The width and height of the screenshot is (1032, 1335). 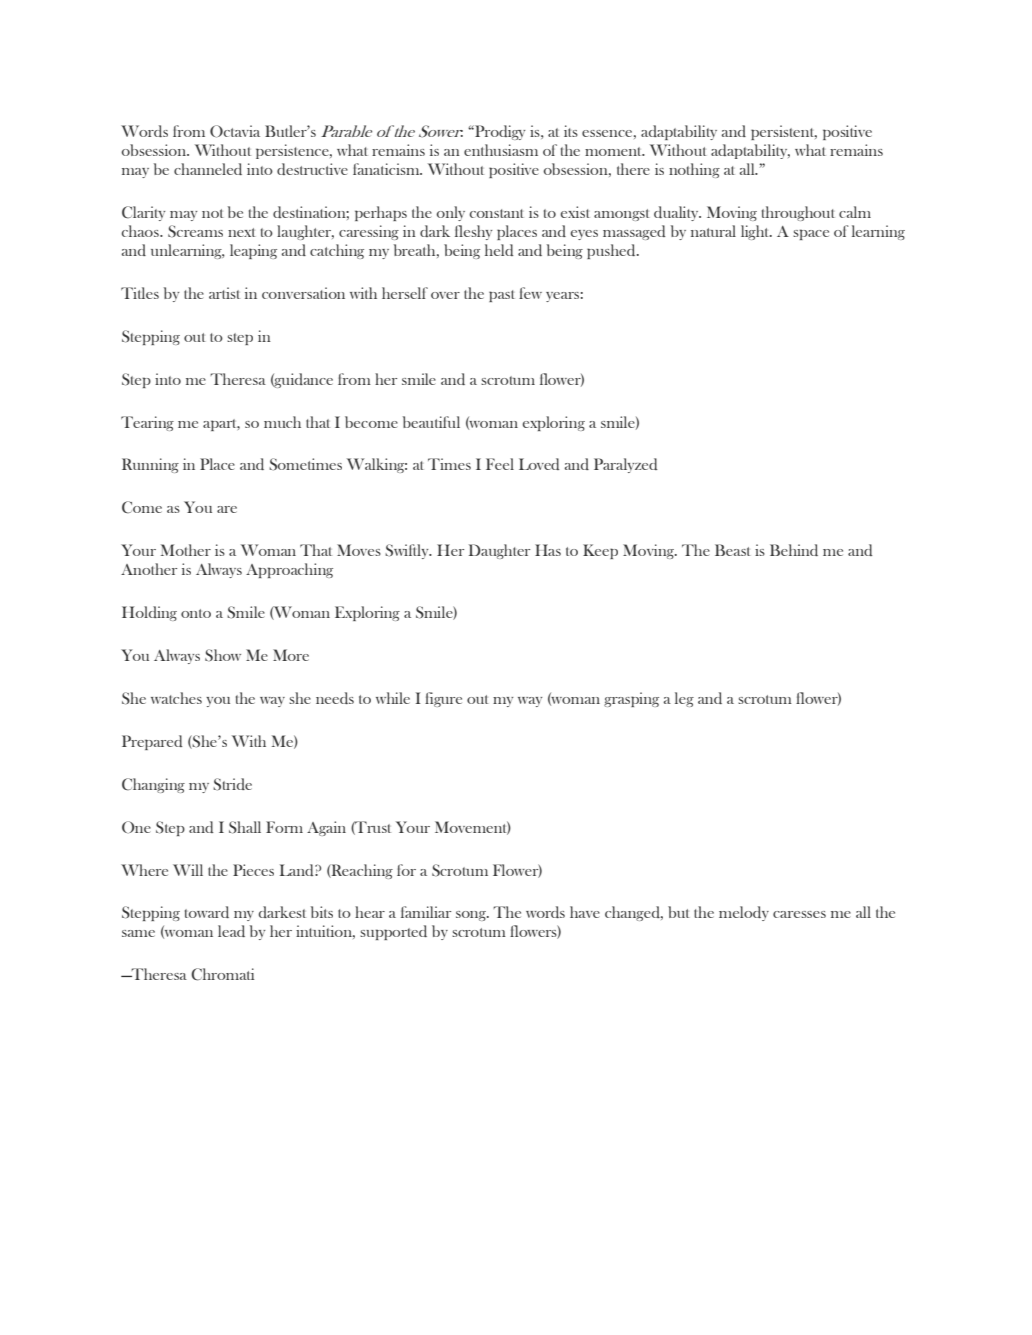 What do you see at coordinates (224, 293) in the screenshot?
I see `artist` at bounding box center [224, 293].
